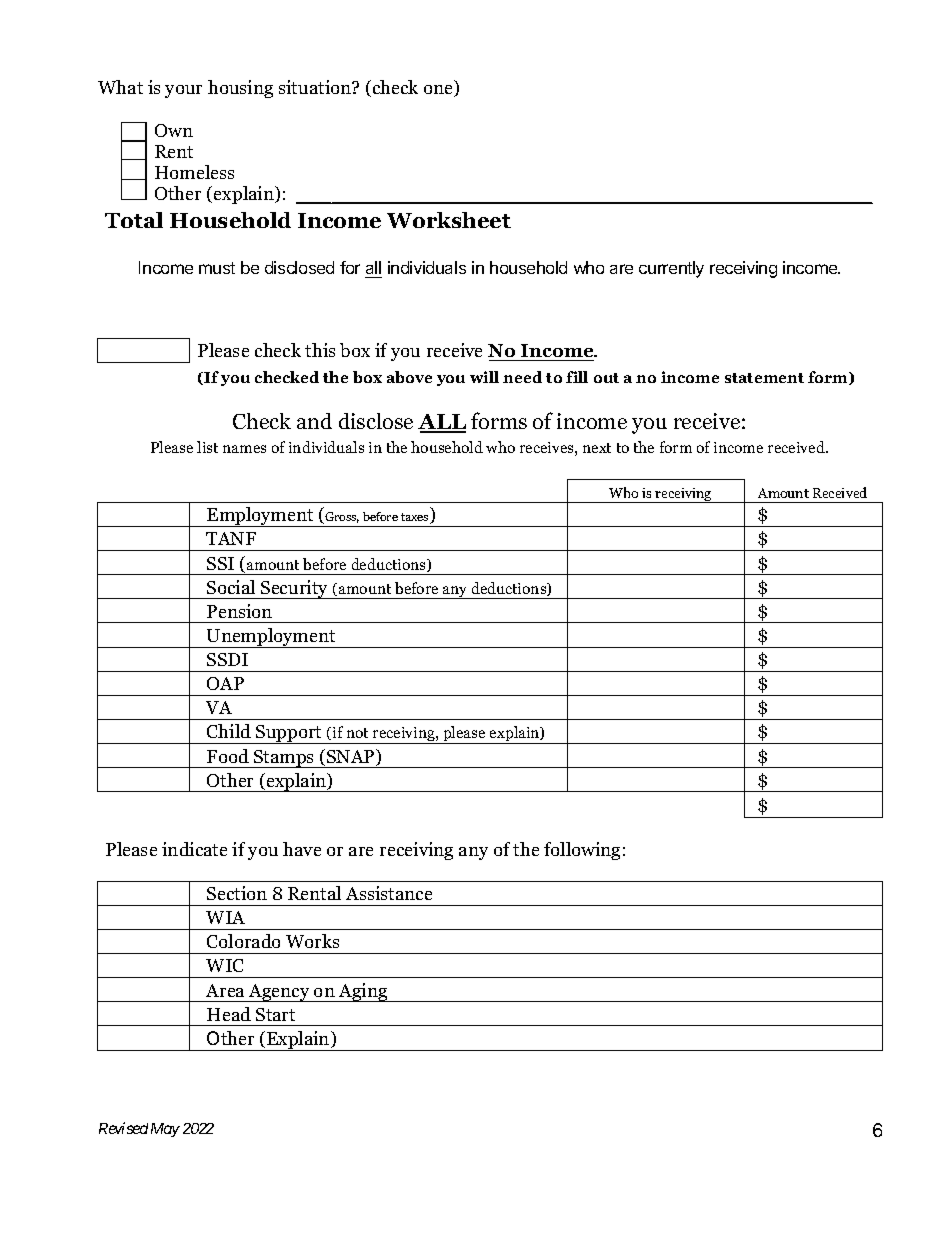  What do you see at coordinates (165, 1130) in the screenshot?
I see `May` at bounding box center [165, 1130].
